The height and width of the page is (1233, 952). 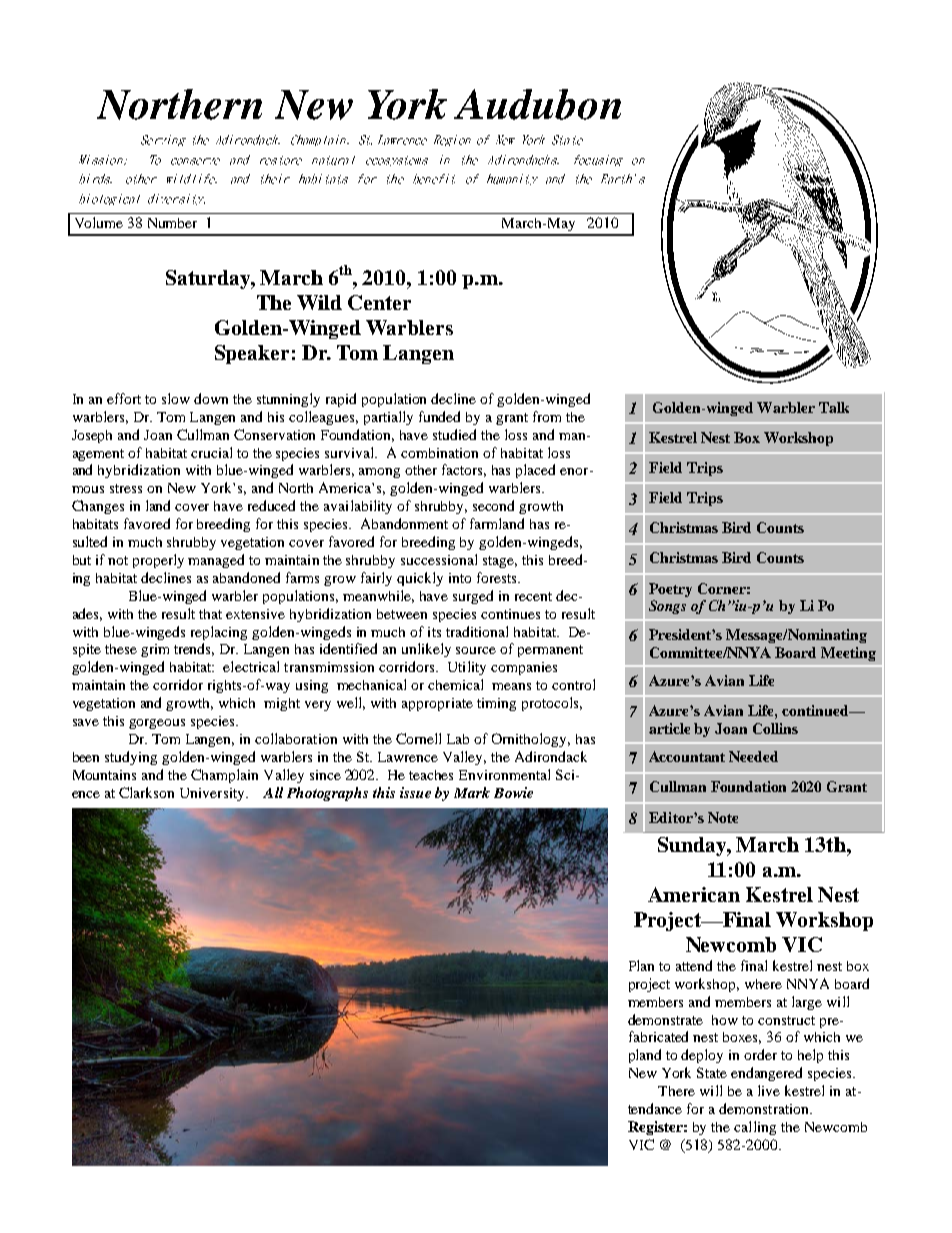 I want to click on Songs, so click(x=667, y=607).
